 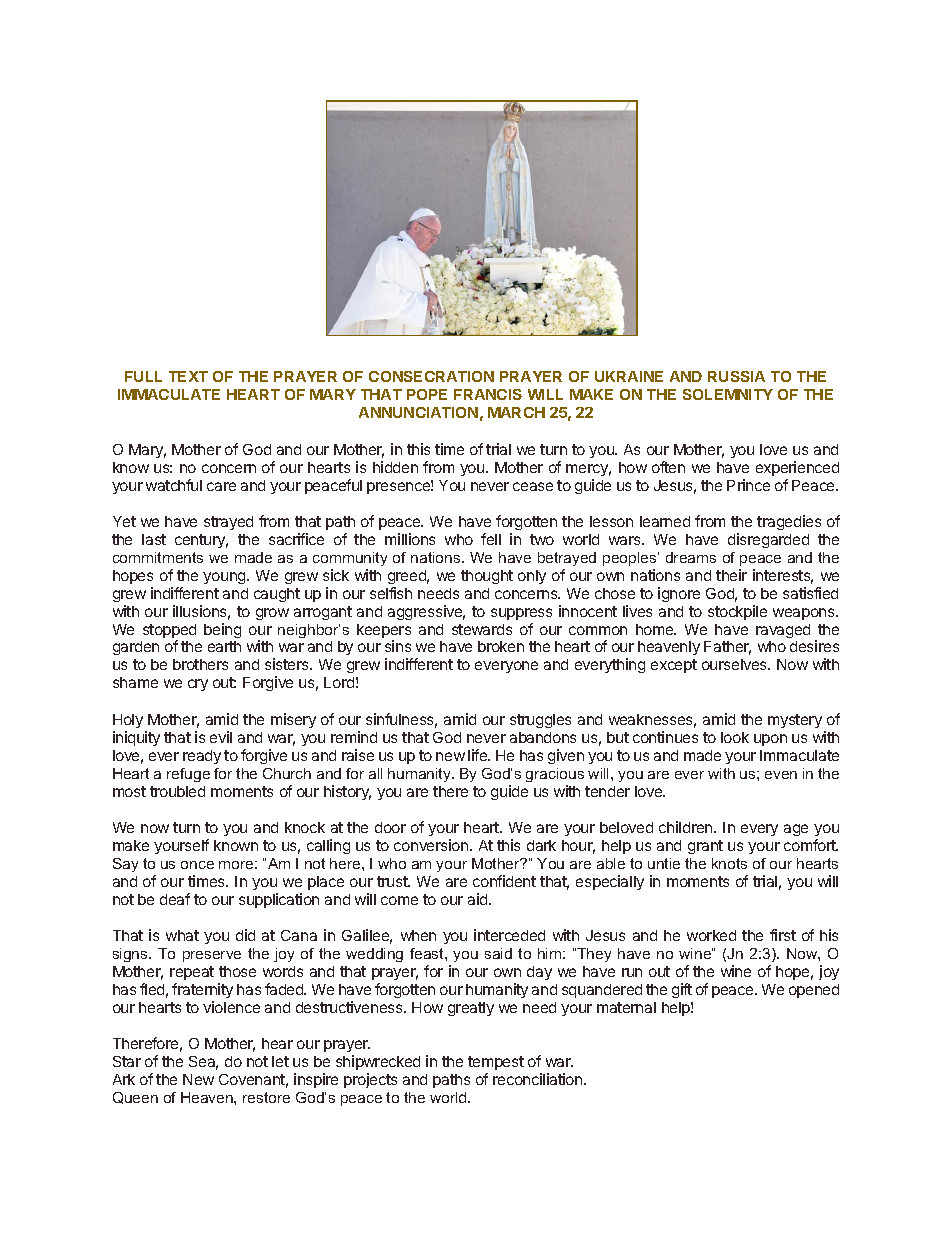 I want to click on tempest, so click(x=496, y=1065).
